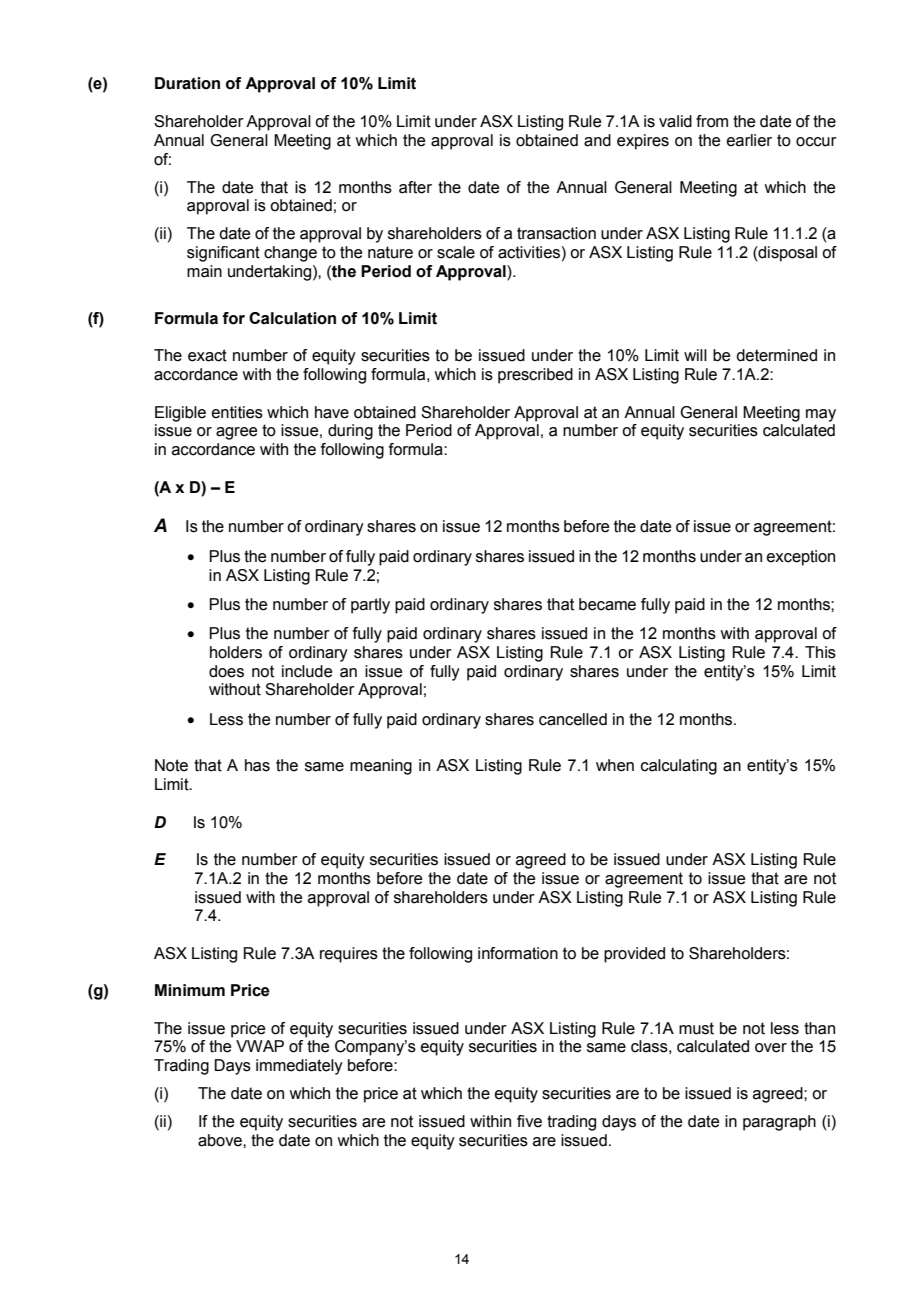  What do you see at coordinates (749, 140) in the image?
I see `earlier` at bounding box center [749, 140].
